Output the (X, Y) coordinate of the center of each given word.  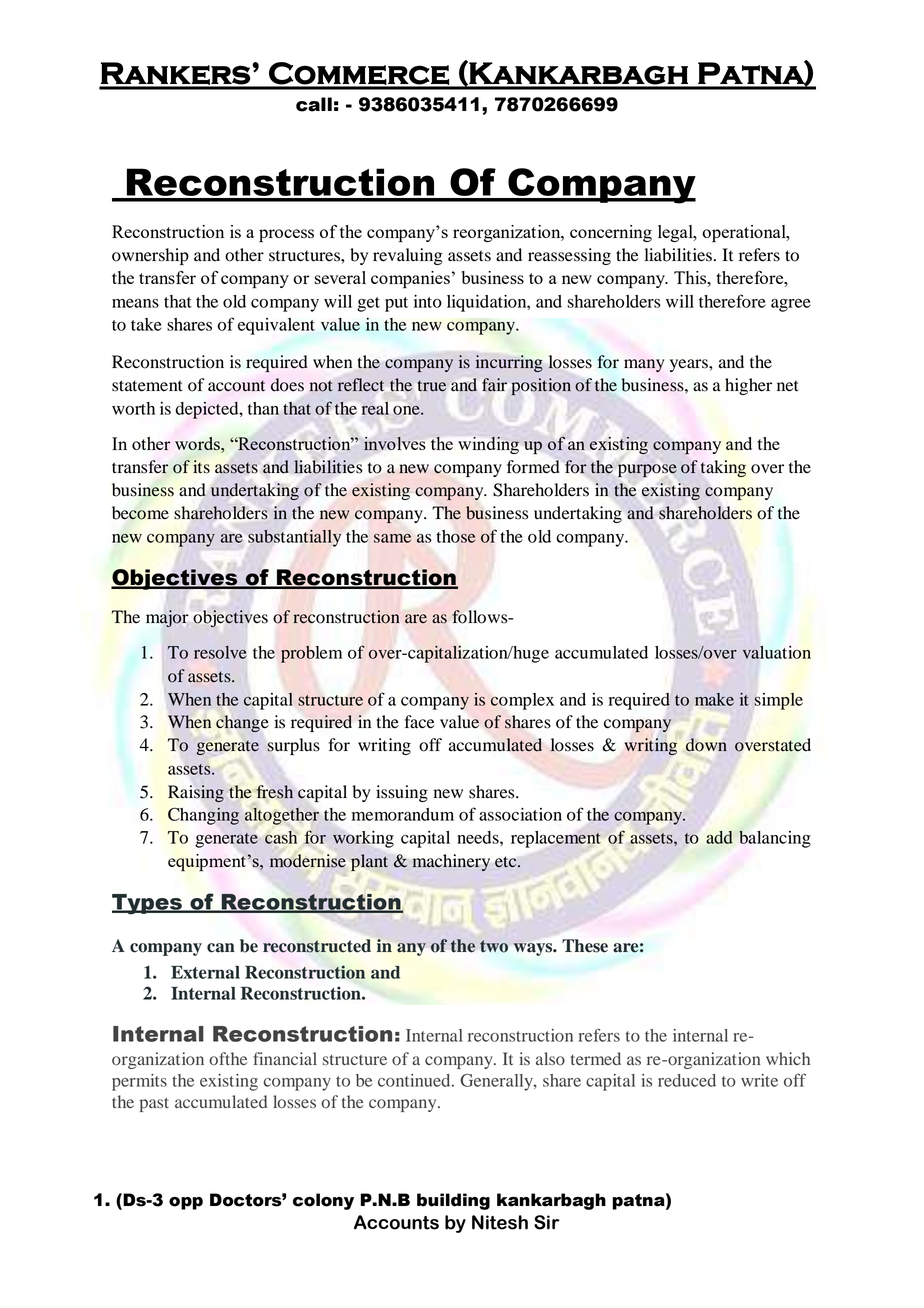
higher (748, 386)
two (494, 946)
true (432, 385)
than (263, 408)
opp (186, 1203)
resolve (220, 652)
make (714, 699)
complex (522, 701)
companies (410, 279)
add (719, 837)
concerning (611, 233)
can (221, 948)
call (314, 104)
